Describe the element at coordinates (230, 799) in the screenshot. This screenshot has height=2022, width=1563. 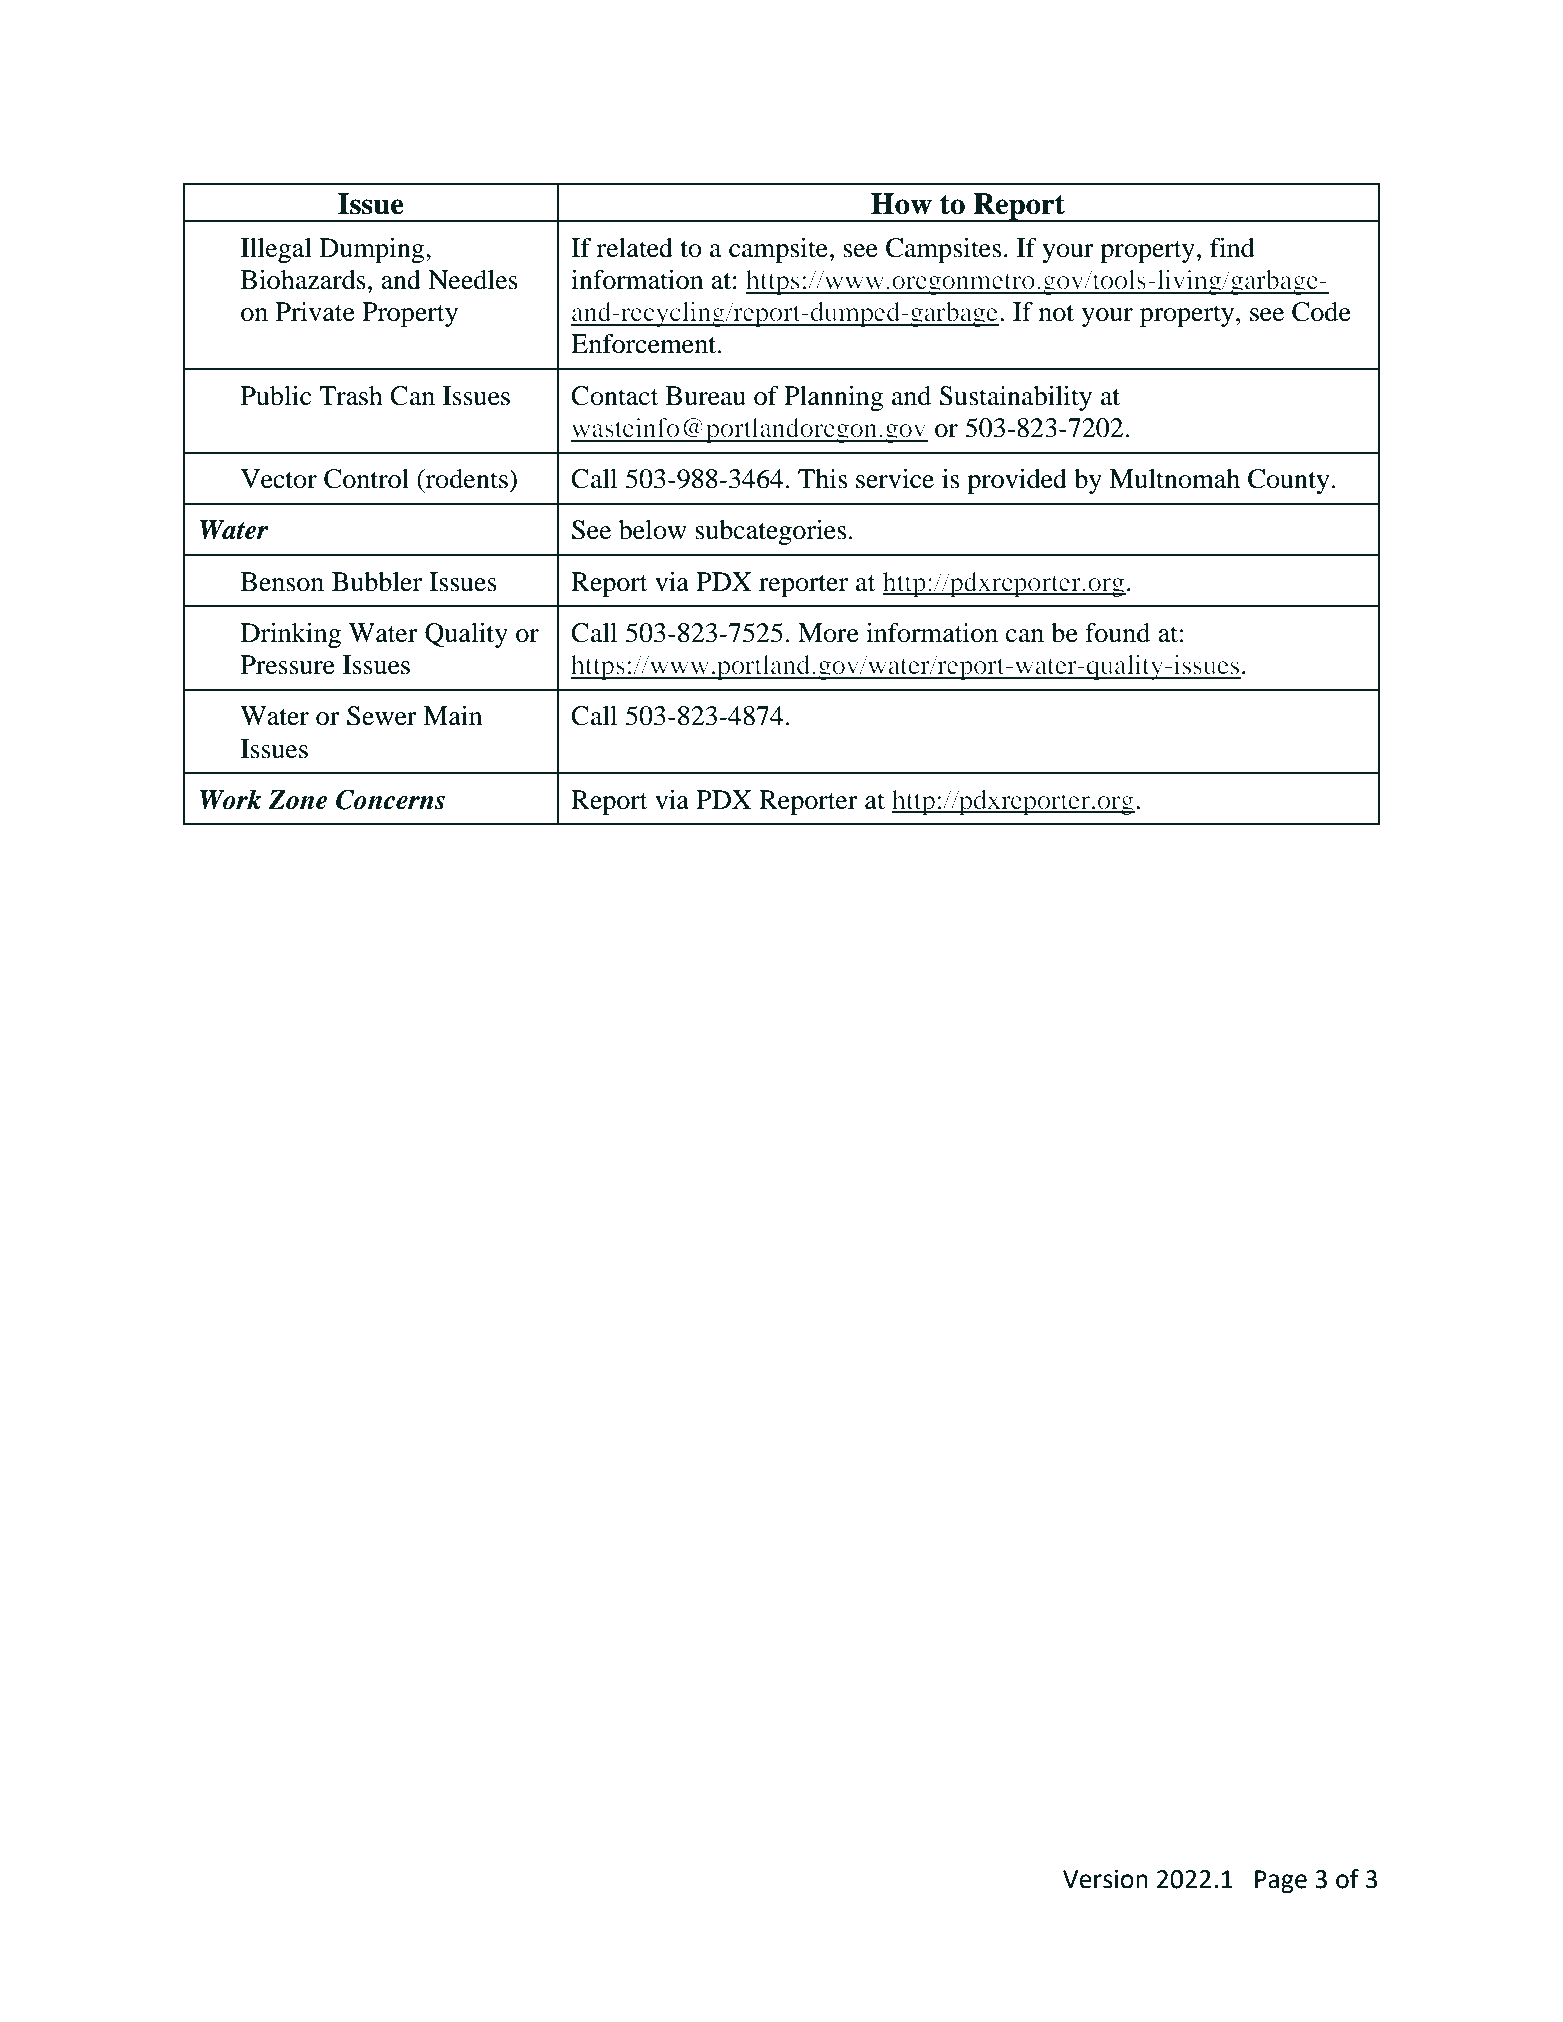
I see `Work` at that location.
